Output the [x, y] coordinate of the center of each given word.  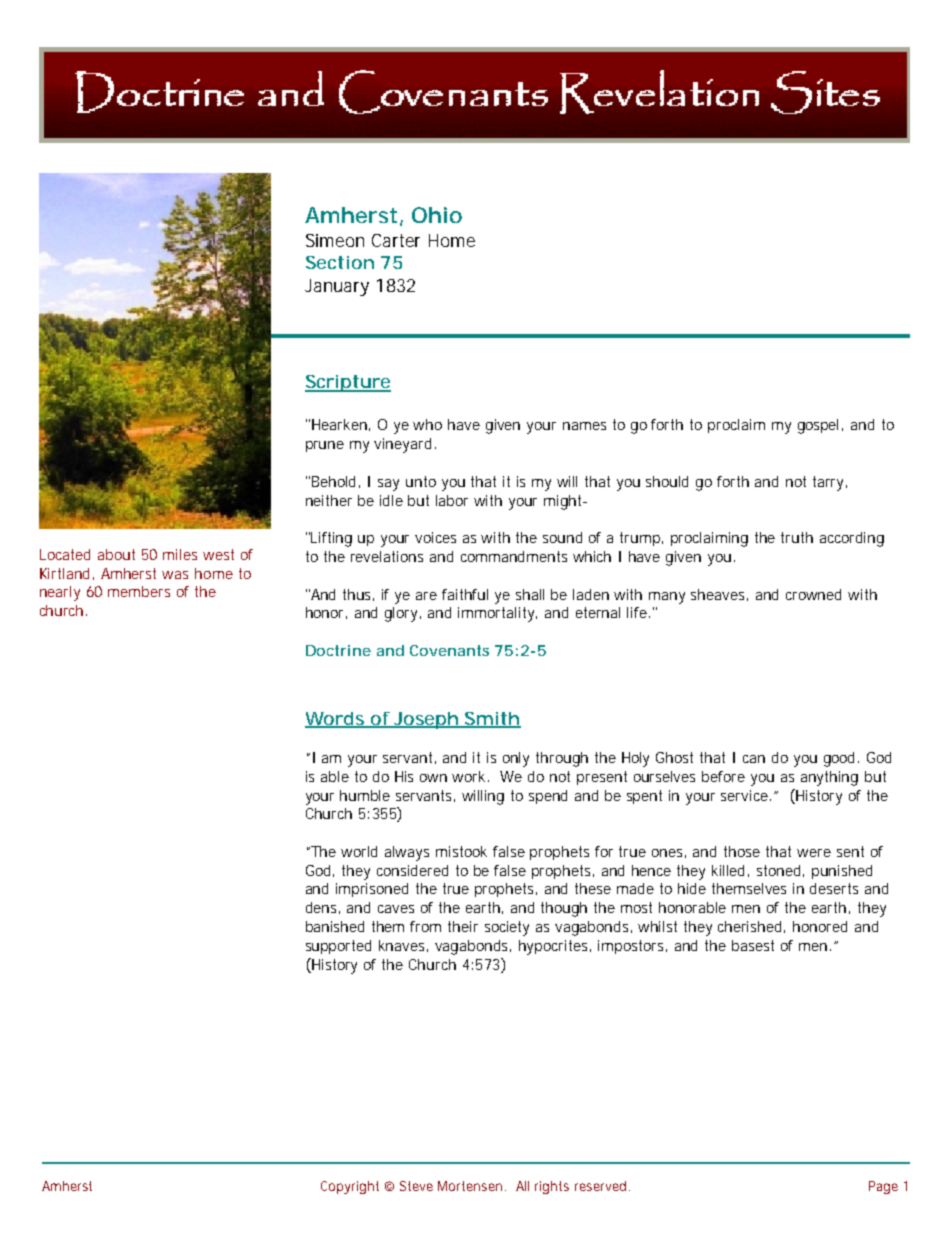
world [359, 851]
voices [435, 537]
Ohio [437, 215]
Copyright [350, 1187]
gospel [818, 426]
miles [180, 554]
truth [797, 537]
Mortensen [470, 1186]
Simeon [335, 240]
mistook [461, 851]
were [814, 853]
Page [883, 1187]
